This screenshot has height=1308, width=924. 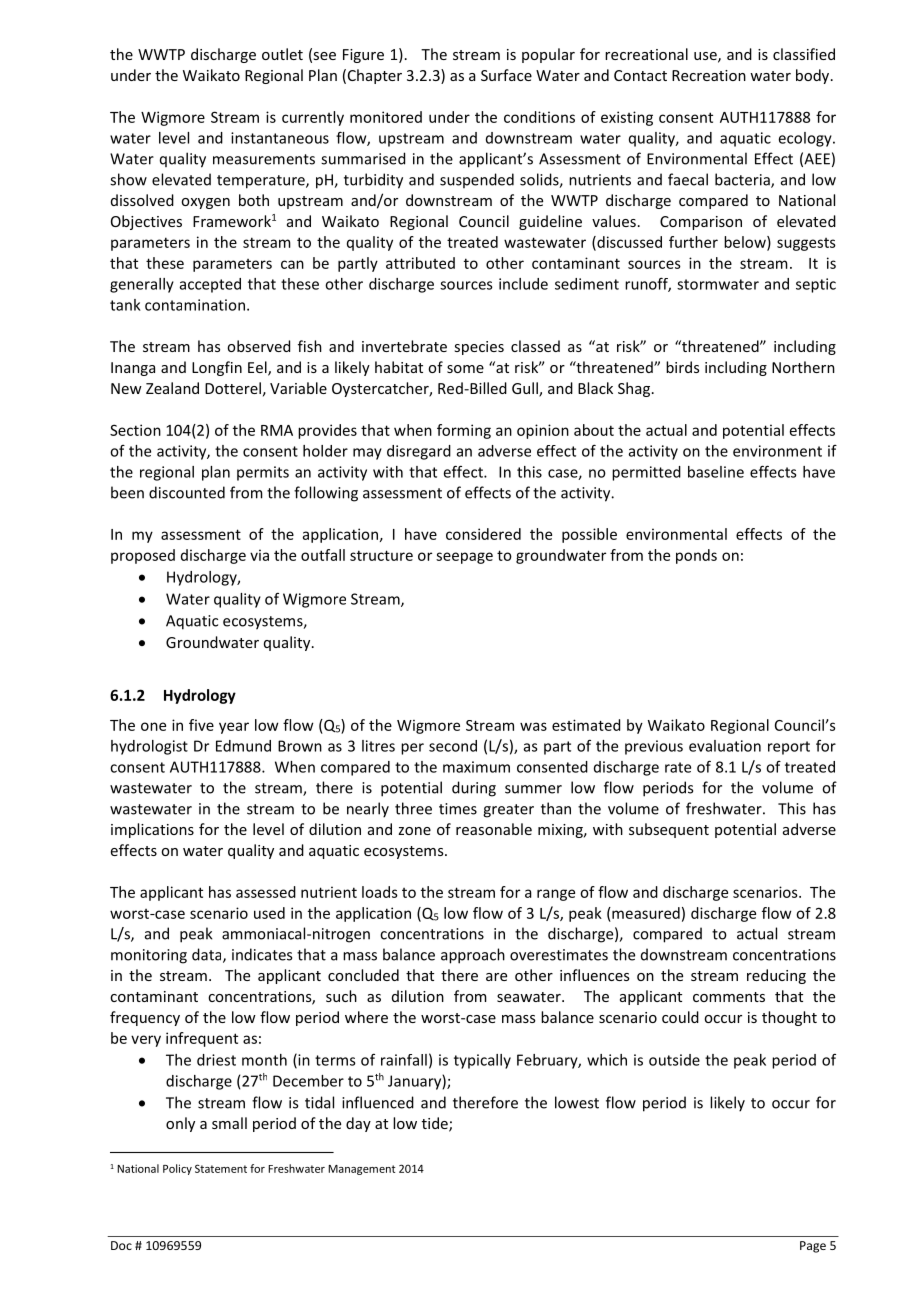 What do you see at coordinates (152, 830) in the screenshot?
I see `implications` at bounding box center [152, 830].
